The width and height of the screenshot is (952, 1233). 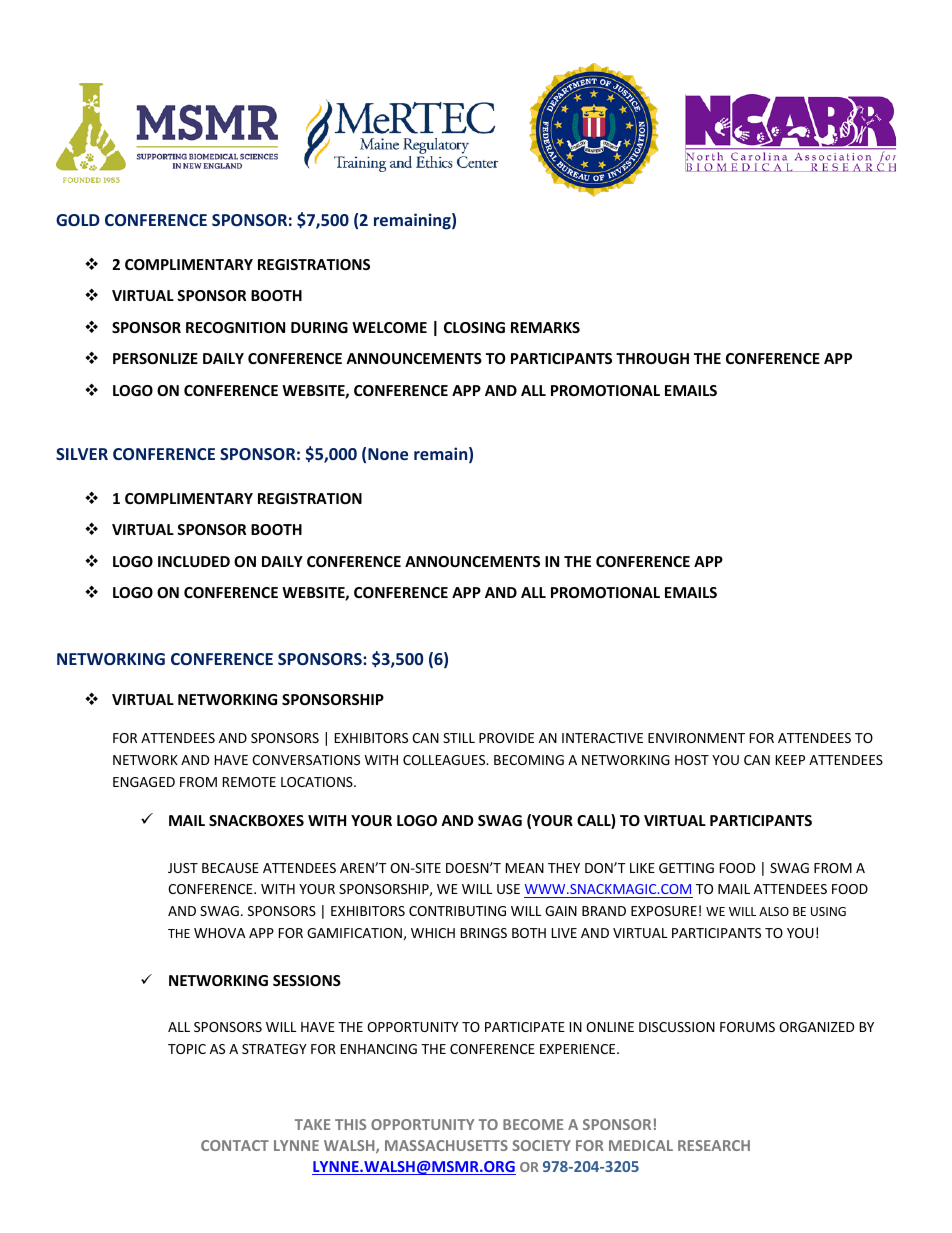 I want to click on INCLUDED, so click(x=194, y=561).
